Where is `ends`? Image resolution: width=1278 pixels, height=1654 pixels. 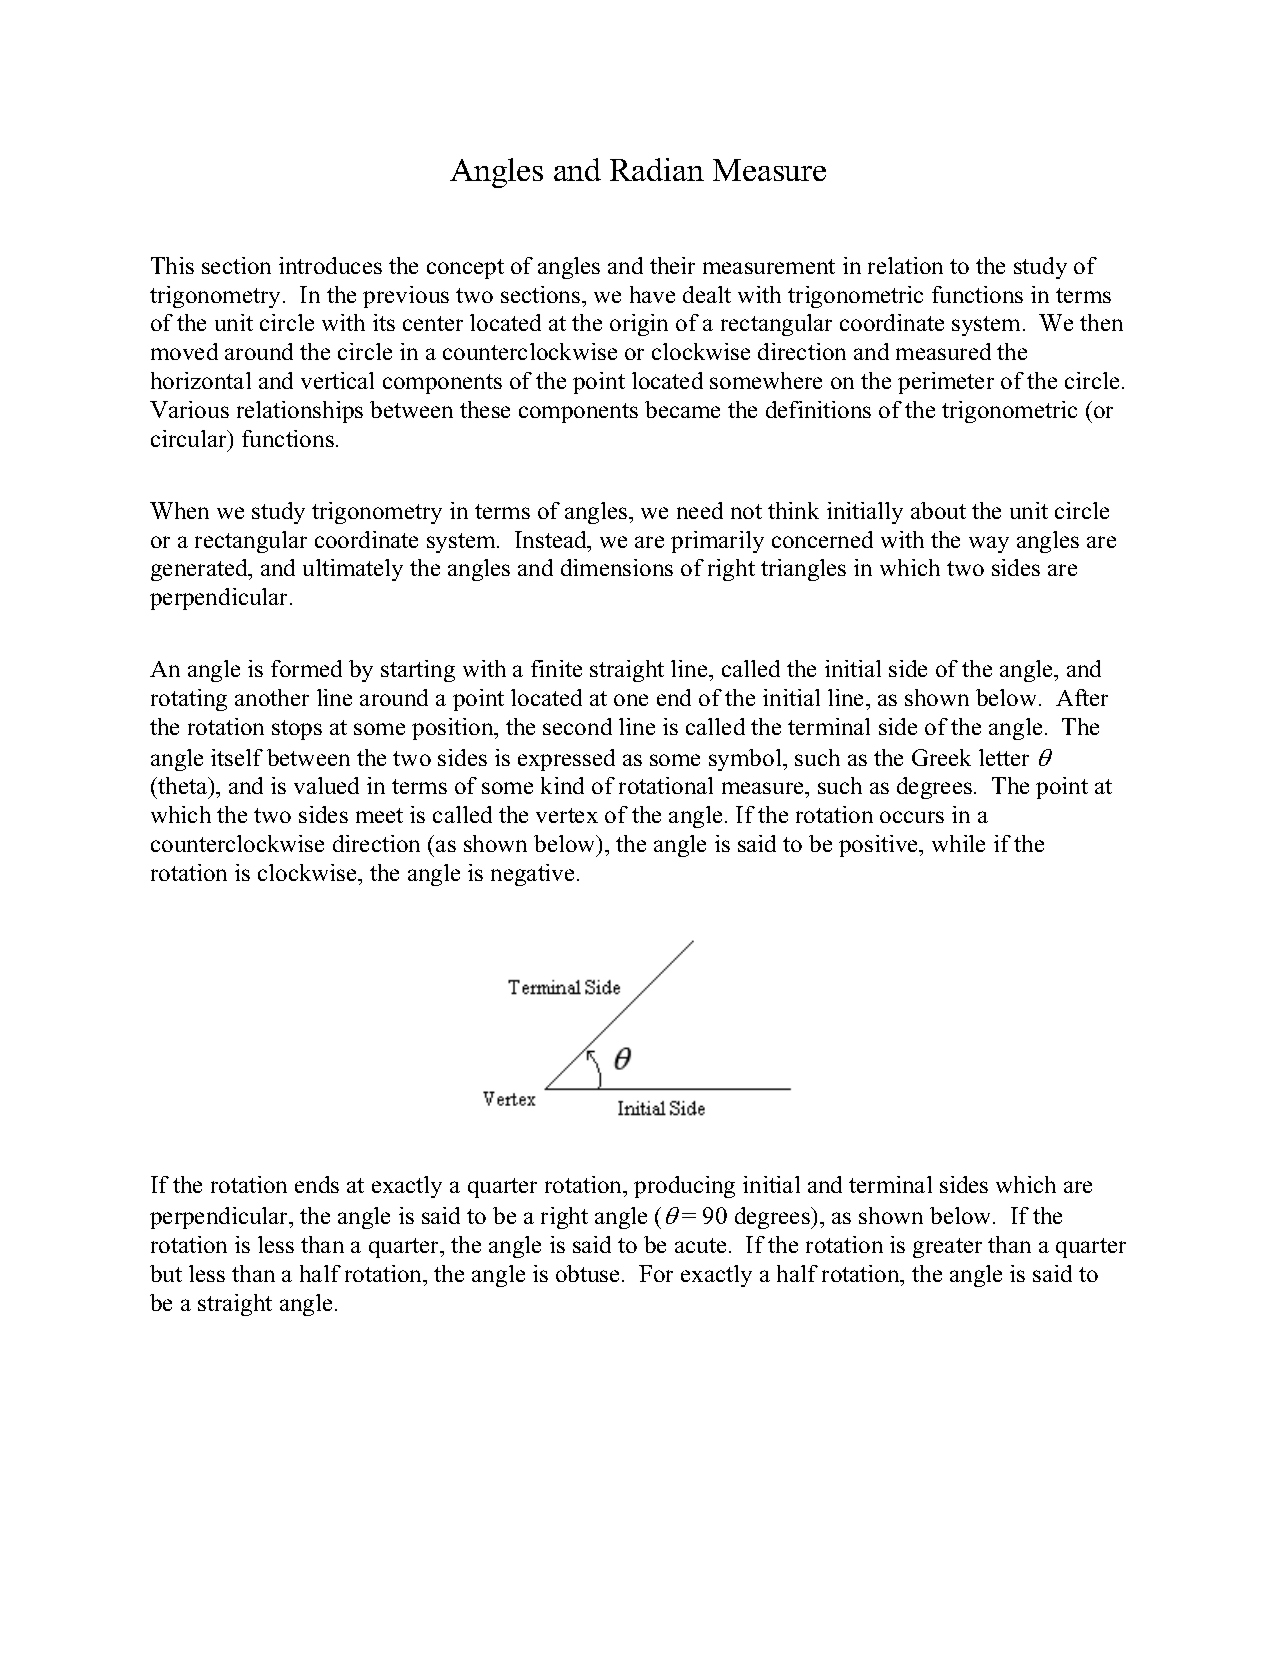 ends is located at coordinates (317, 1184).
